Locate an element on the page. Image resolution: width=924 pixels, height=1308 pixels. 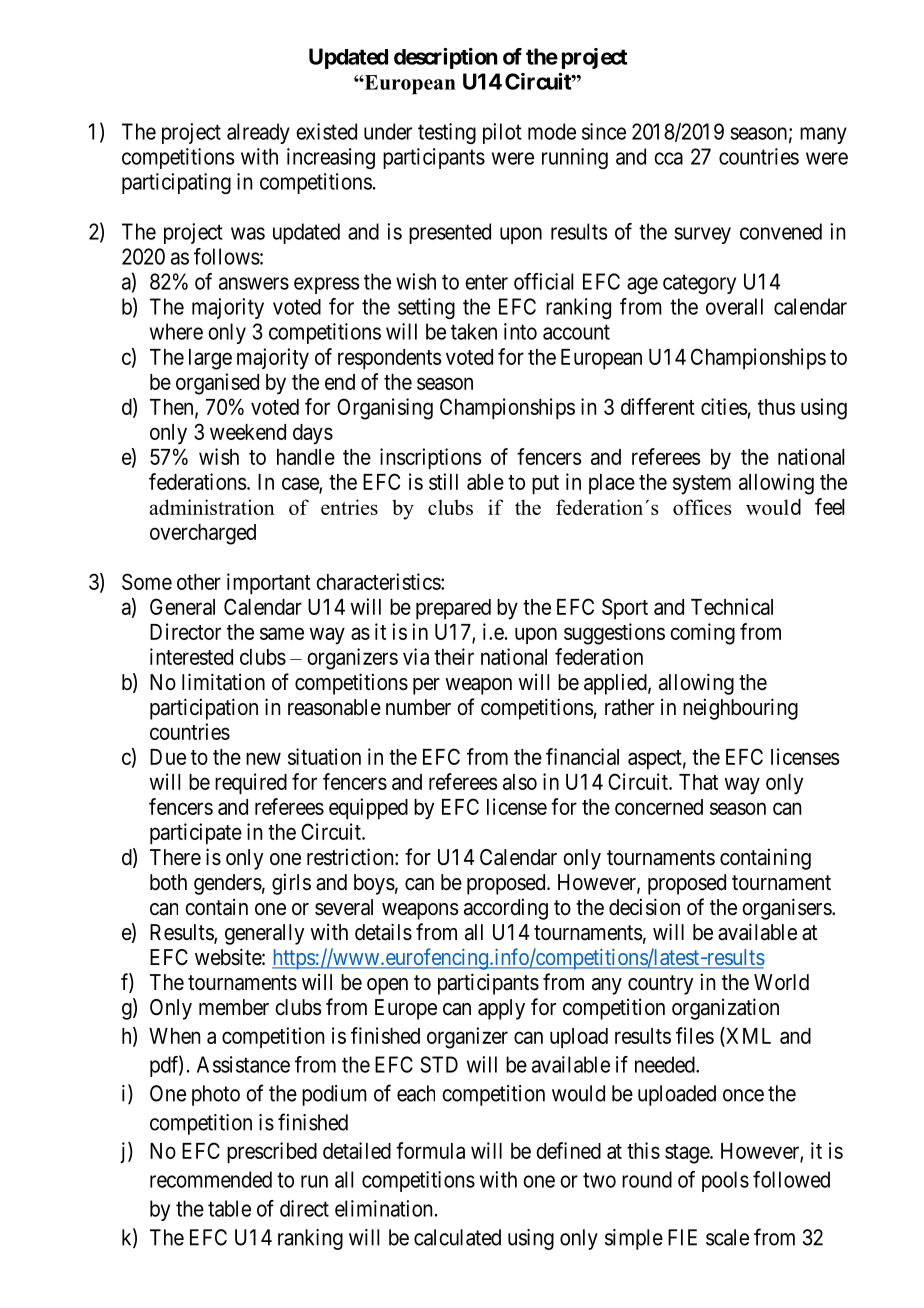
also is located at coordinates (520, 782).
